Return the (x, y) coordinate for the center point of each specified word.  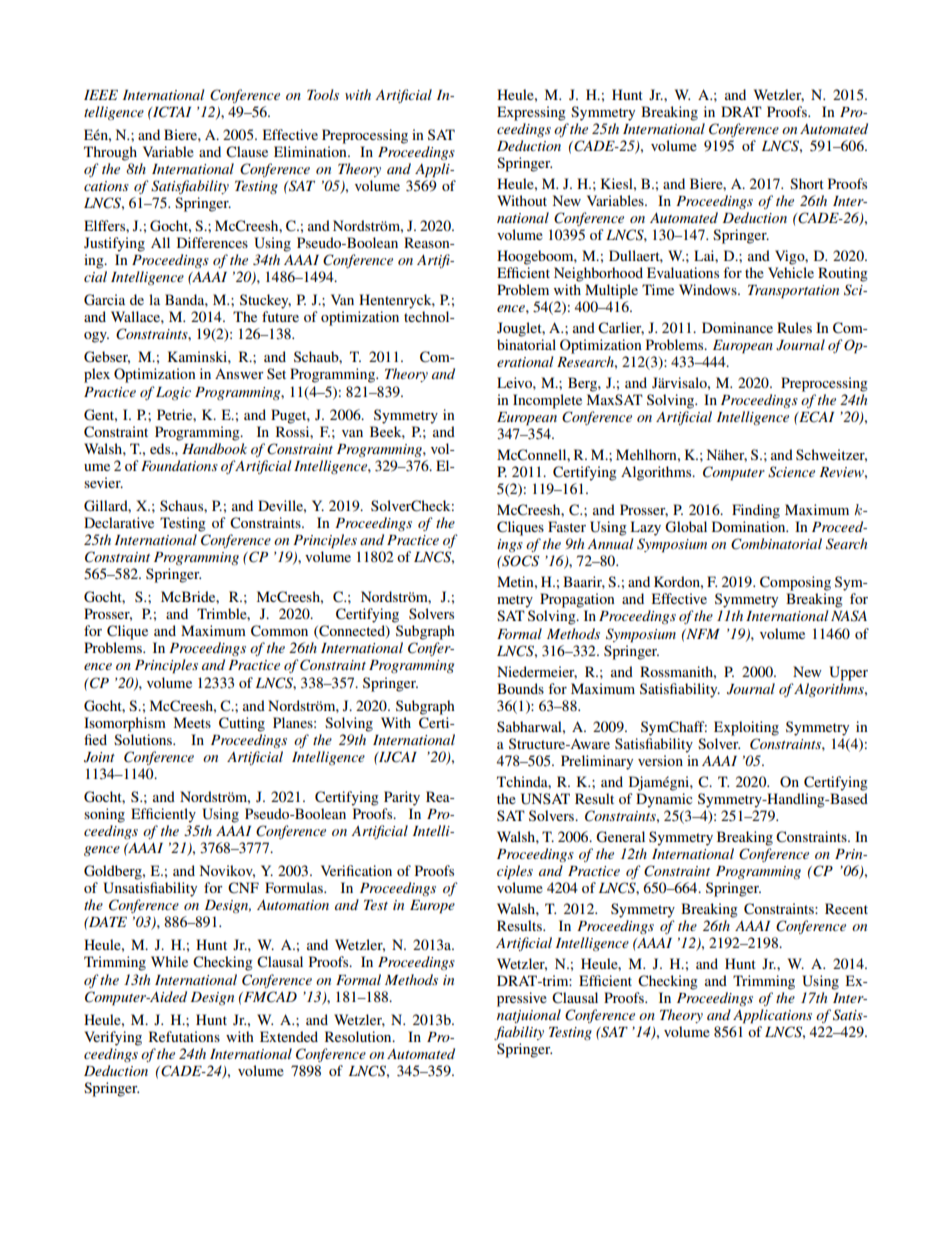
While (169, 961)
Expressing (531, 113)
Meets (192, 722)
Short (807, 183)
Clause (247, 152)
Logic (173, 393)
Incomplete (547, 401)
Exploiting (746, 728)
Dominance (737, 327)
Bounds (520, 688)
